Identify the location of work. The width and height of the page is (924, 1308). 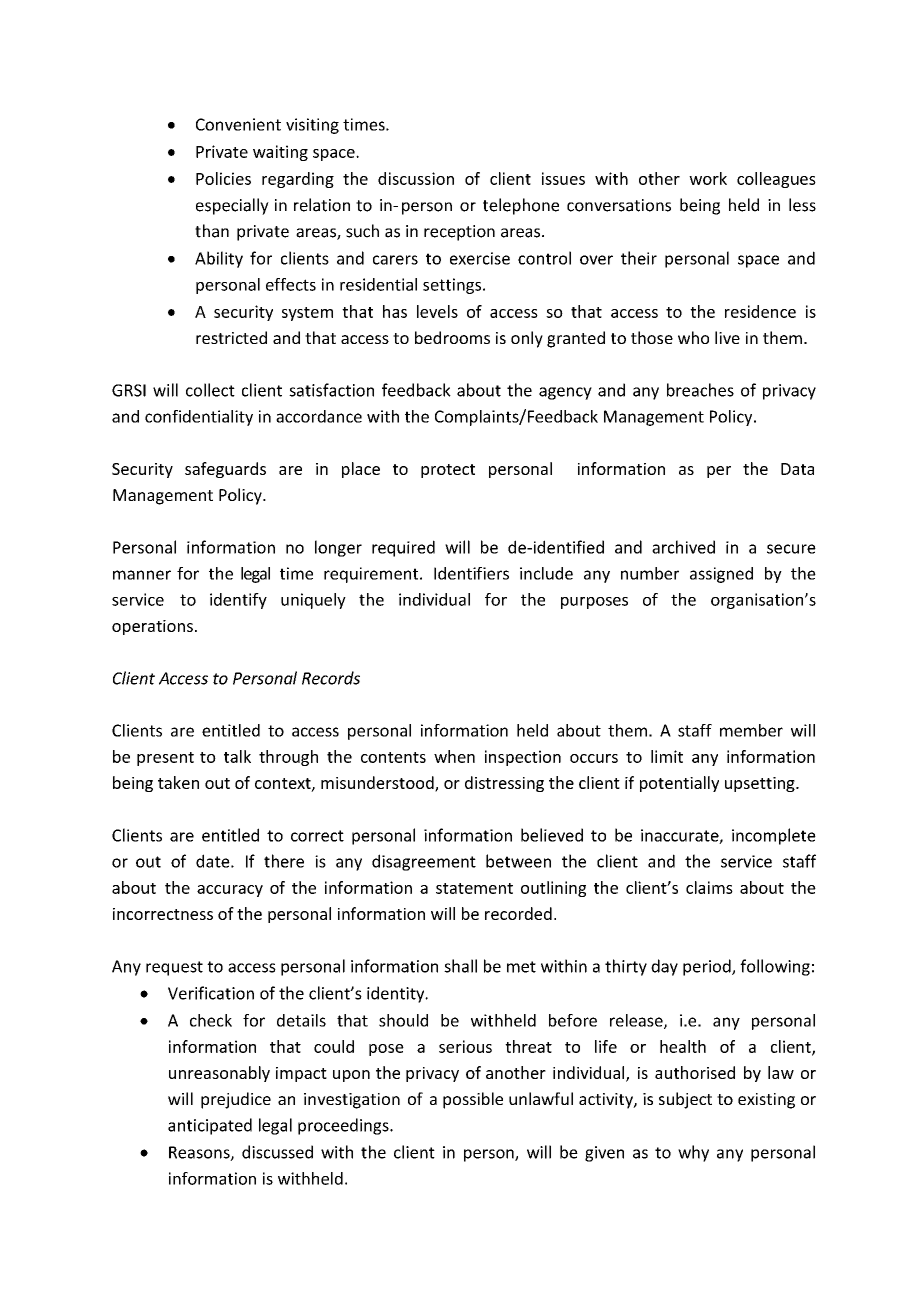
(708, 178).
